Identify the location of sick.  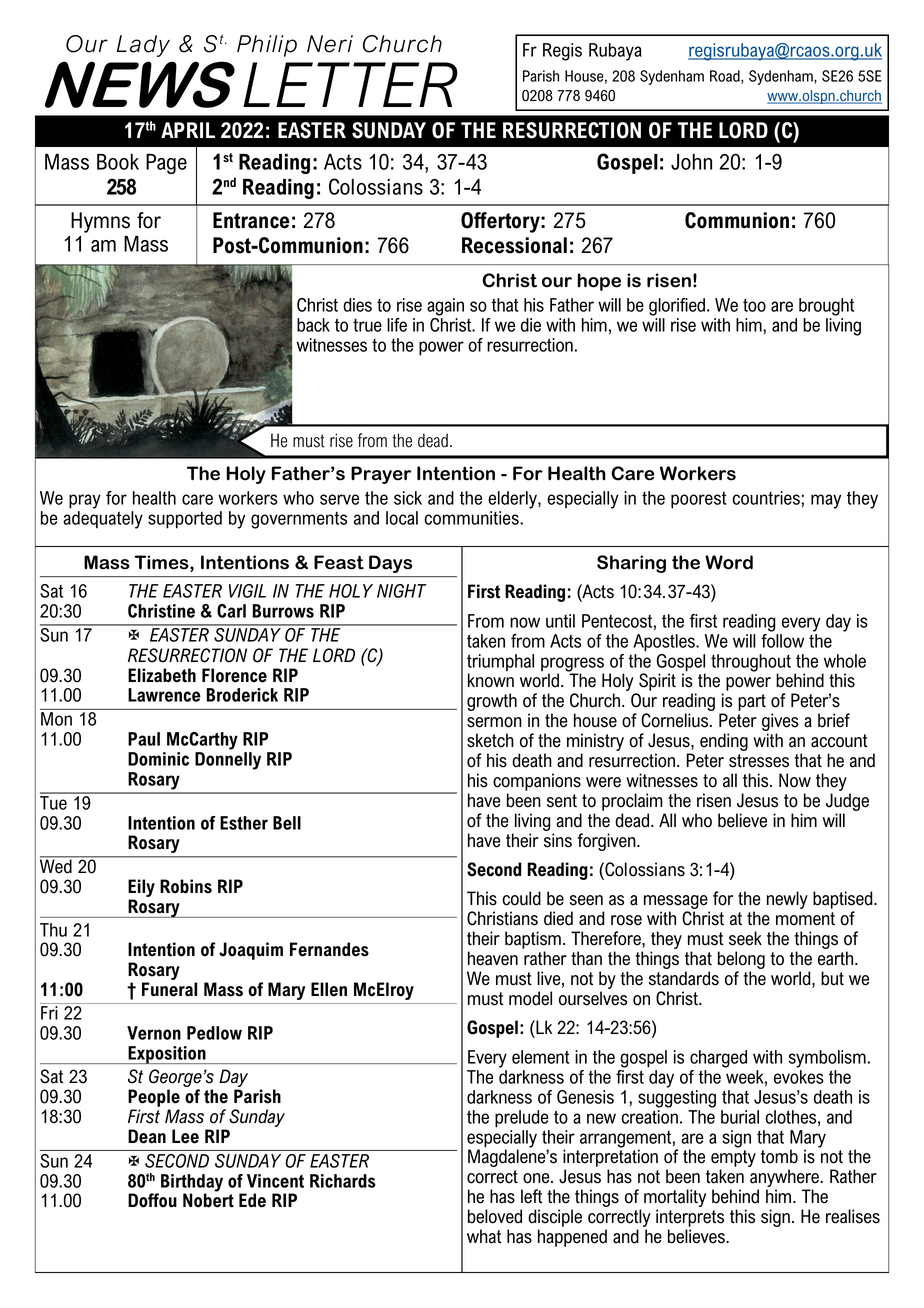
(408, 498).
